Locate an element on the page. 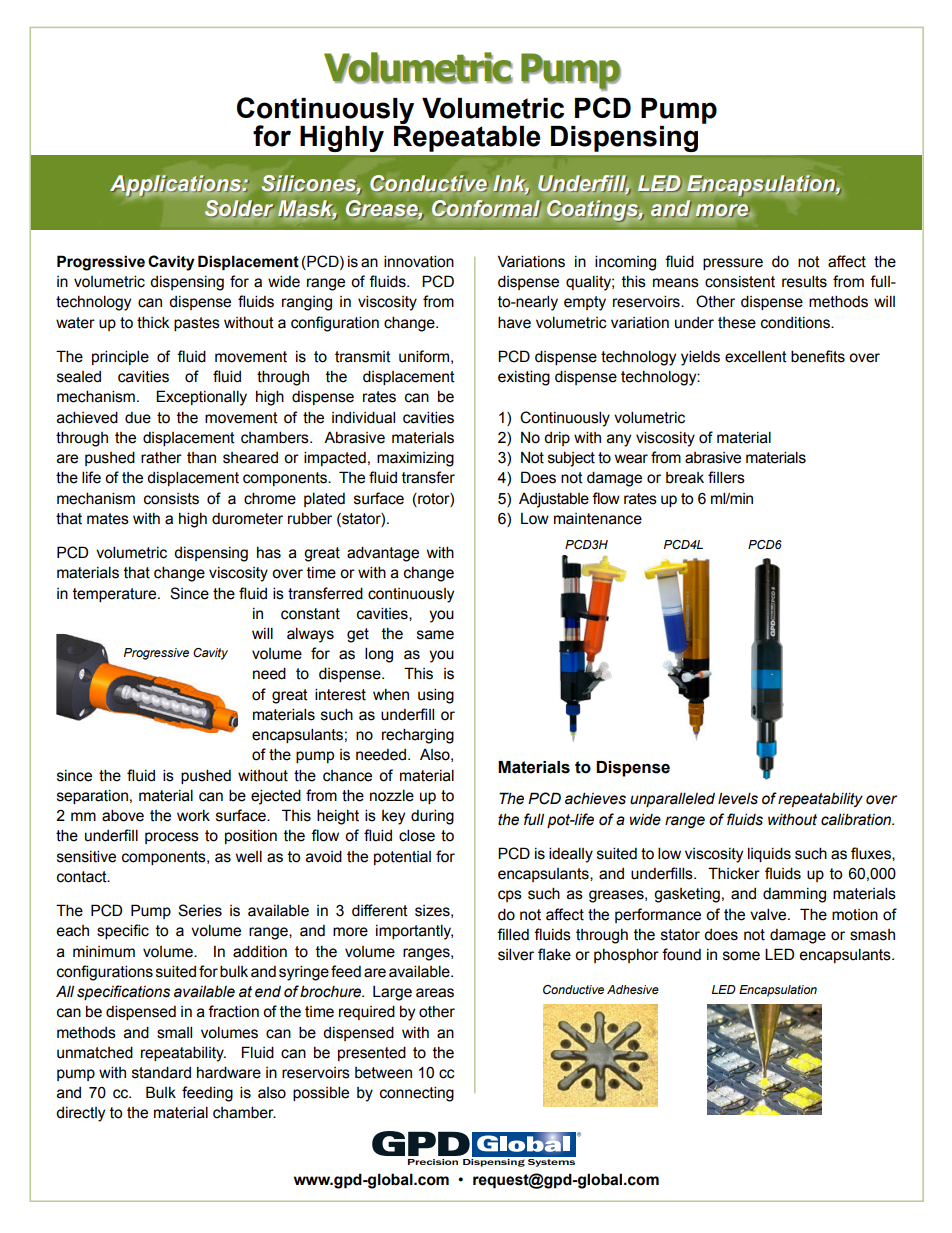 The height and width of the image is (1233, 952). levels is located at coordinates (738, 798).
